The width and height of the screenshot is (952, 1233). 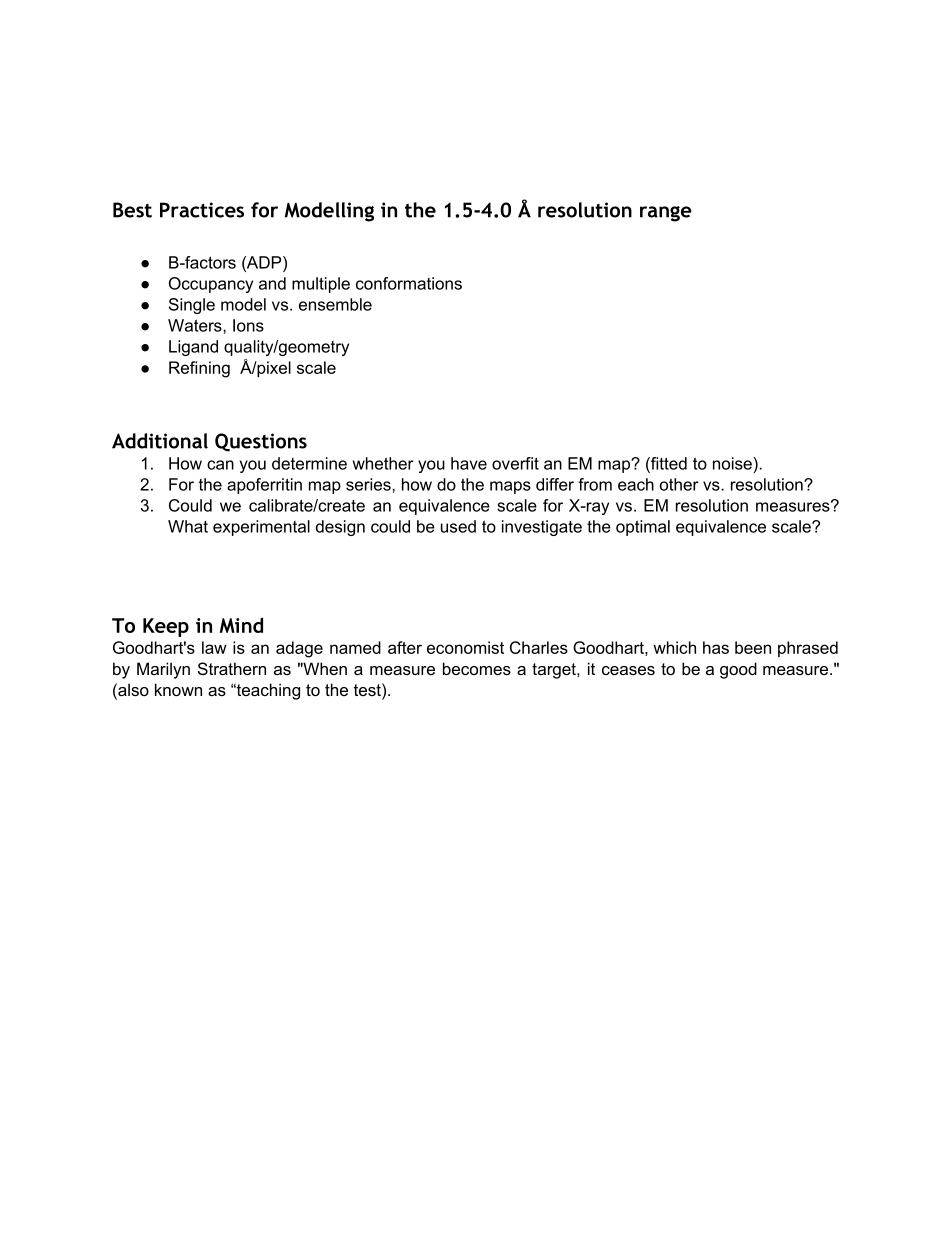 What do you see at coordinates (643, 528) in the screenshot?
I see `optimal` at bounding box center [643, 528].
